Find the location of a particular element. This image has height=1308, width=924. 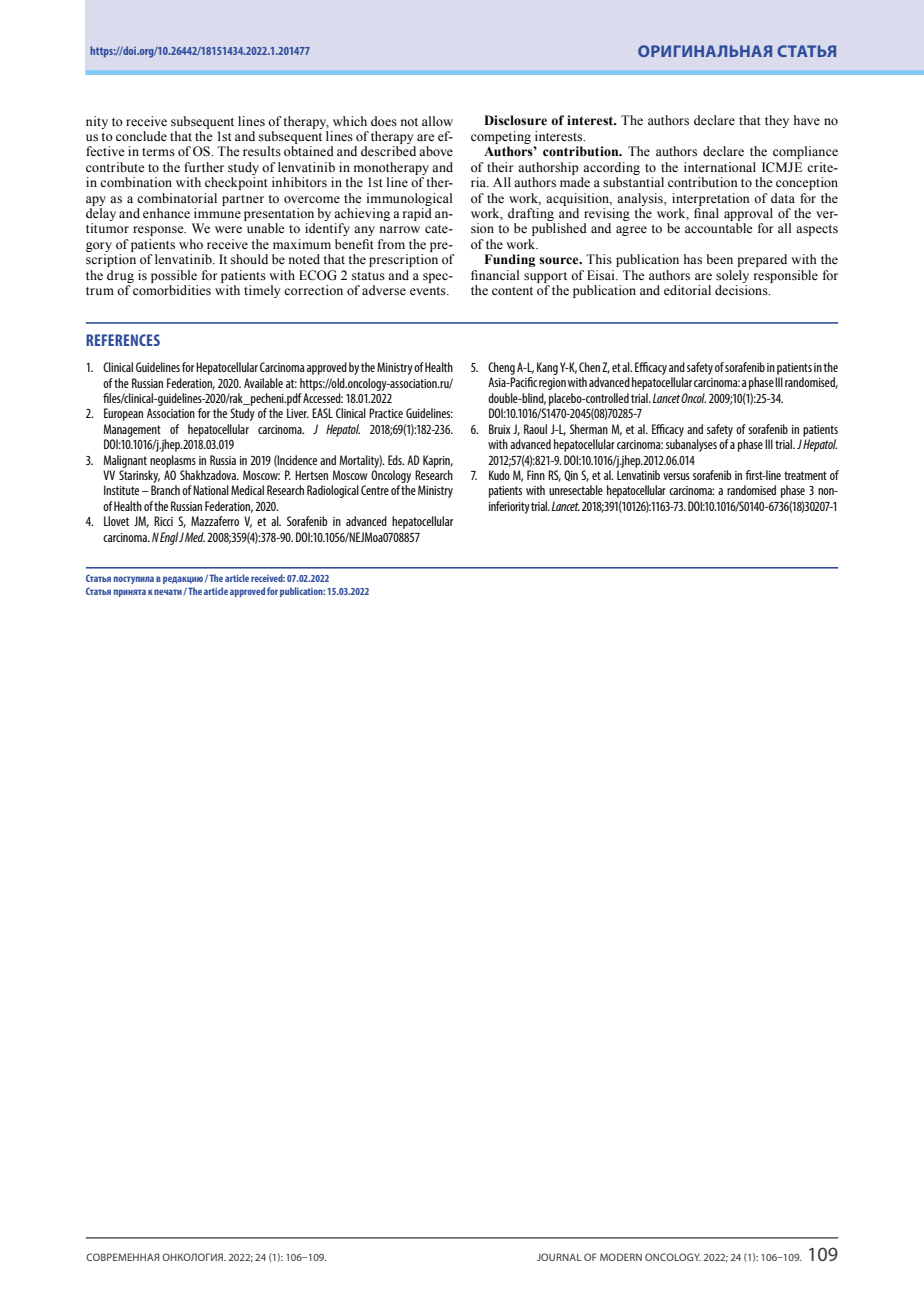

MODERN is located at coordinates (621, 1257).
